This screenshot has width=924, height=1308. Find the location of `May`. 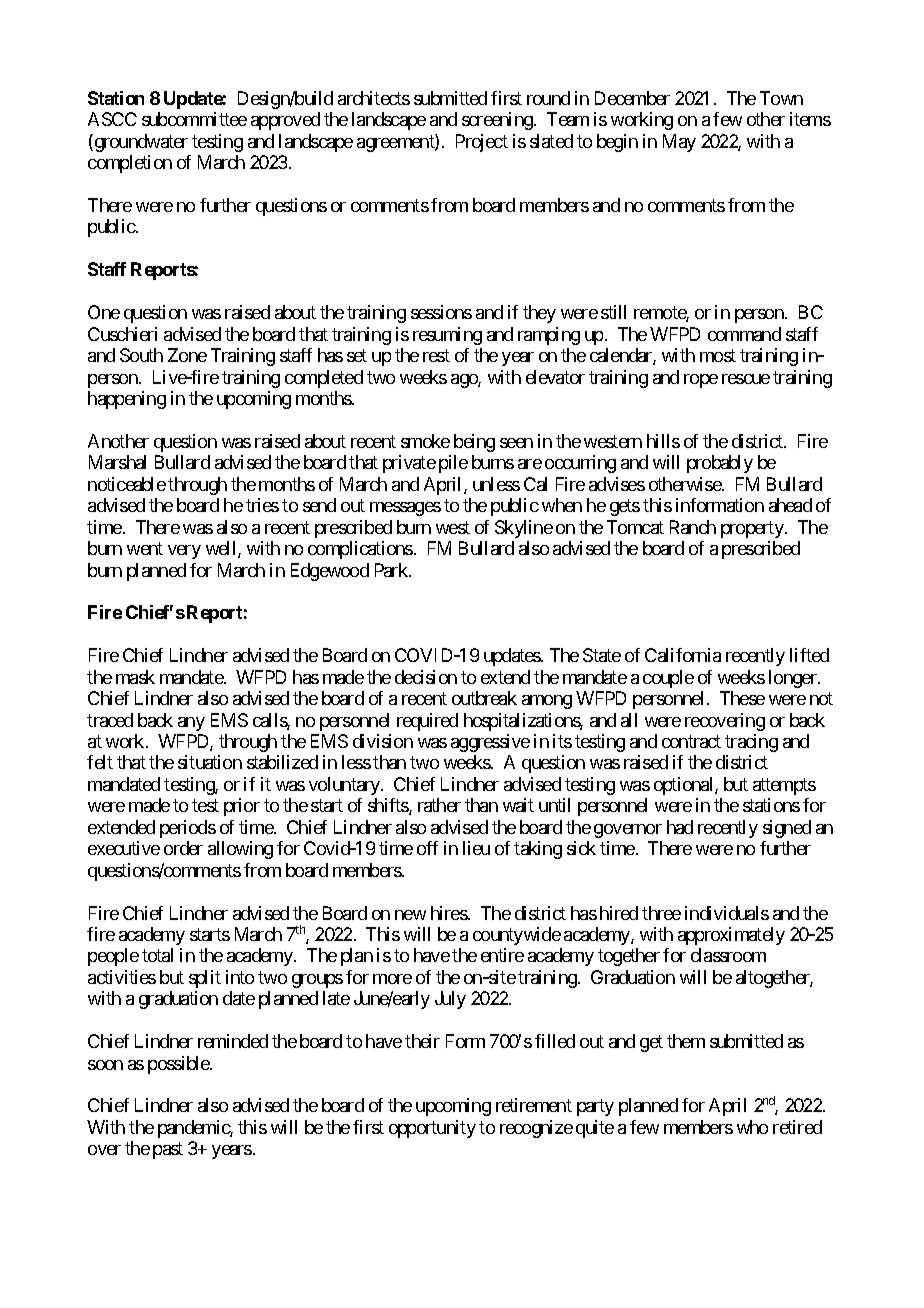

May is located at coordinates (679, 143).
